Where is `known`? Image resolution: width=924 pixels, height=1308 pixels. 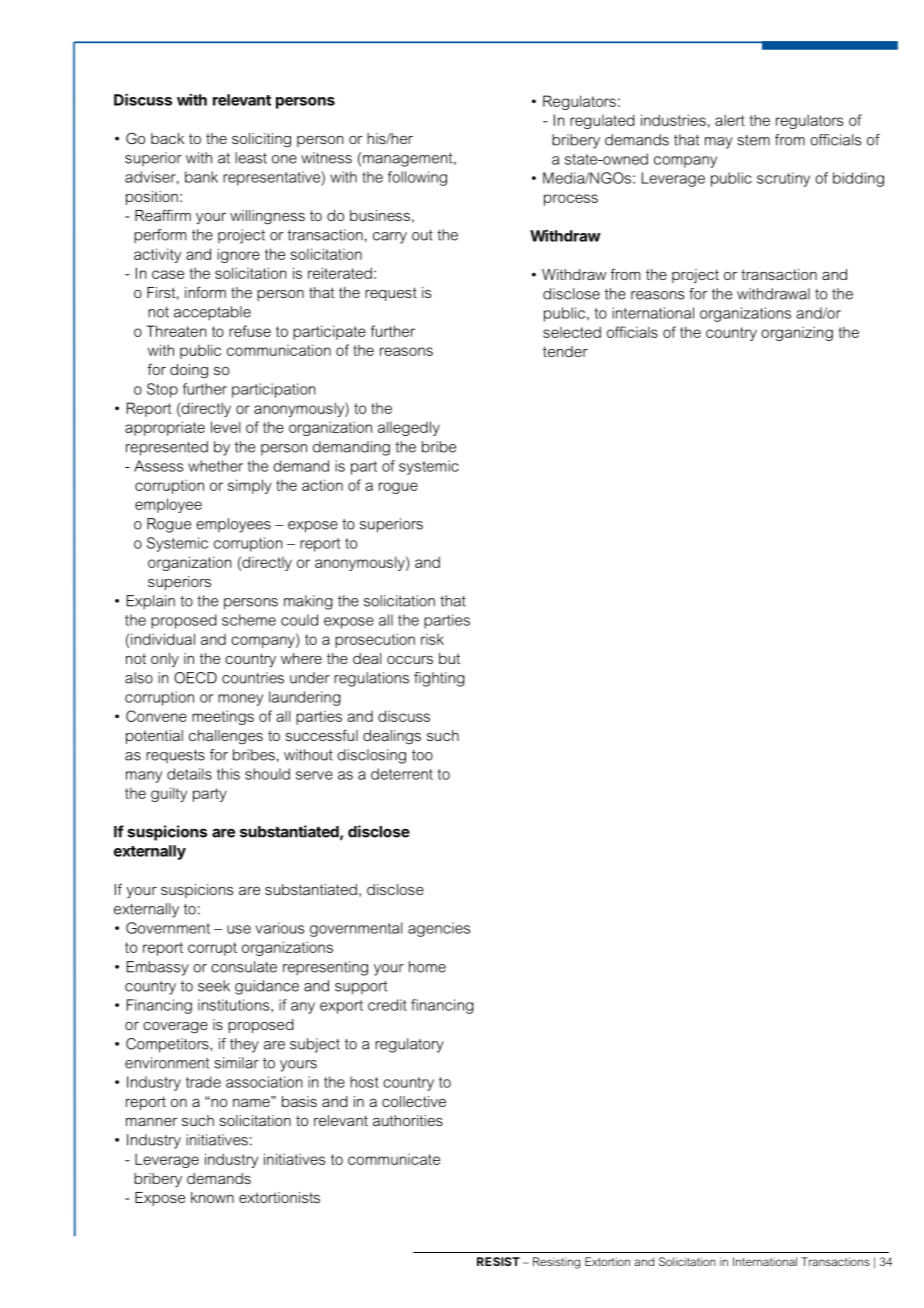 known is located at coordinates (212, 1197).
